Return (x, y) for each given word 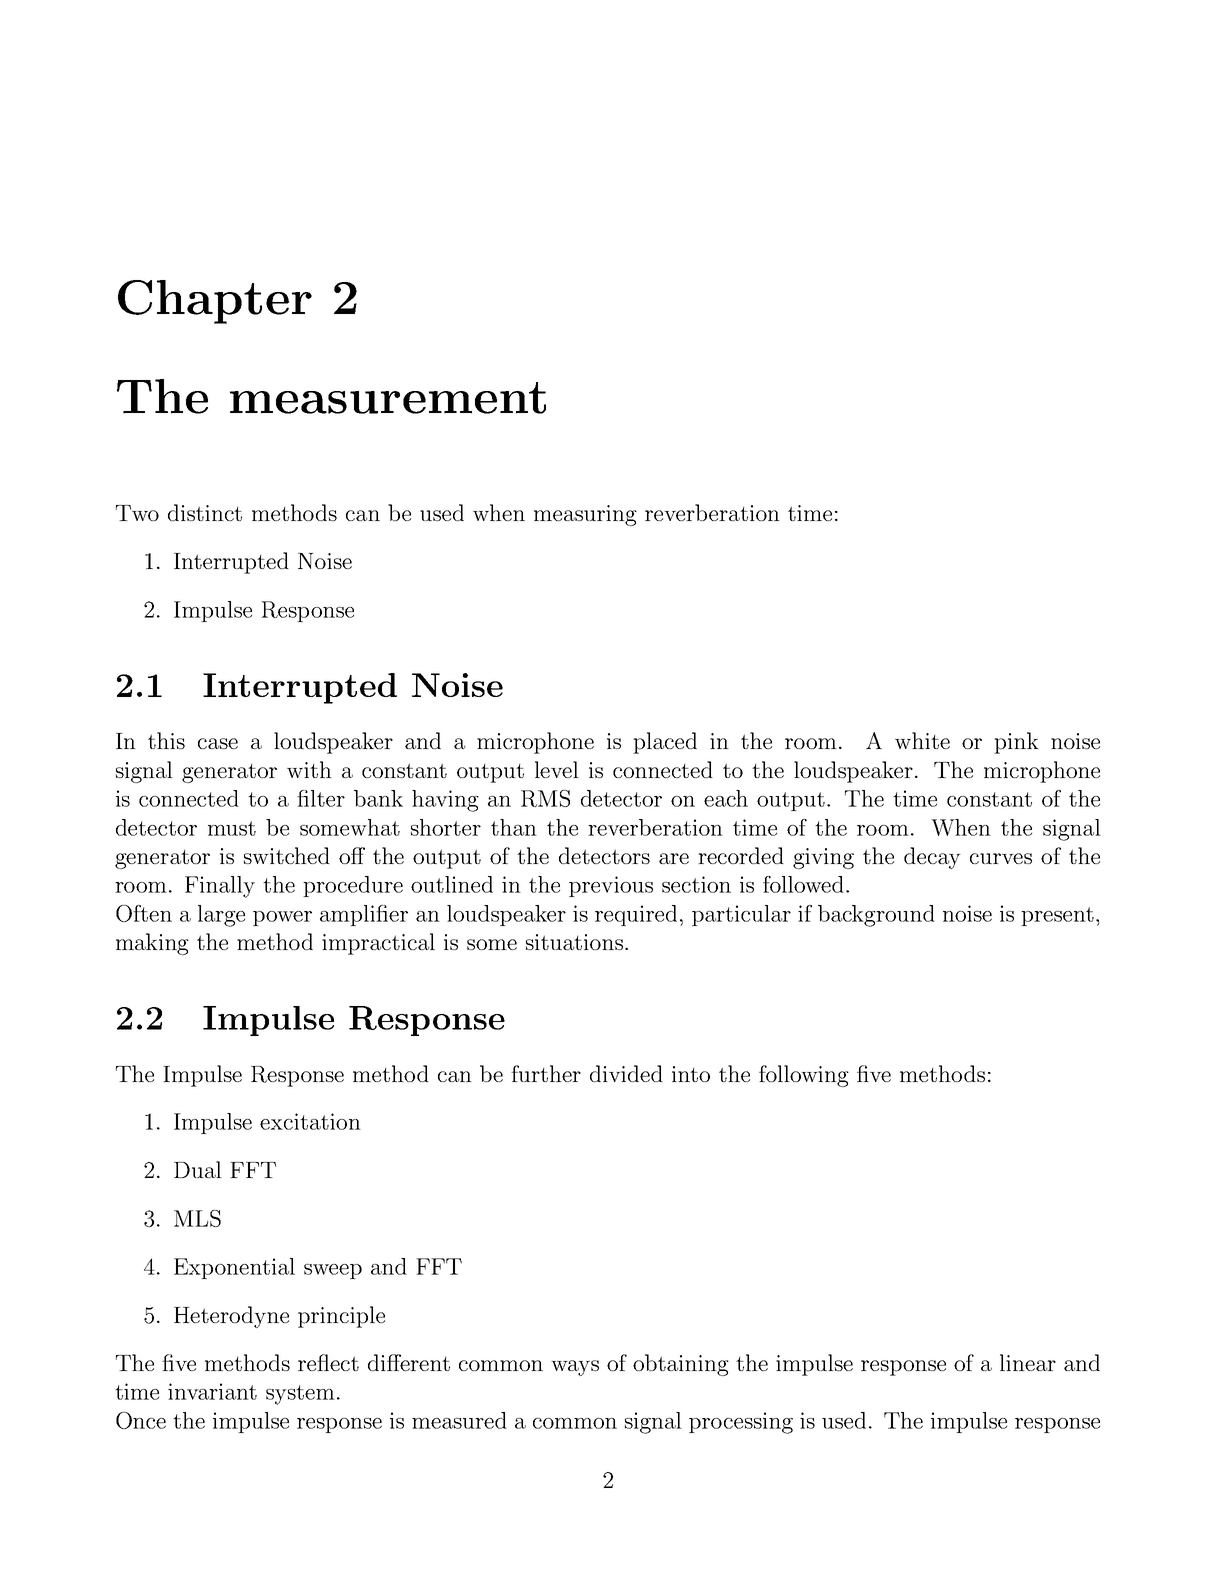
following (804, 1076)
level (557, 769)
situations (574, 942)
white (922, 740)
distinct (205, 512)
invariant (212, 1391)
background (876, 916)
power (282, 918)
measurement (388, 398)
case (218, 743)
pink (1016, 743)
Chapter (215, 302)
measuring (585, 515)
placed (665, 743)
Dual (198, 1169)
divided (626, 1073)
